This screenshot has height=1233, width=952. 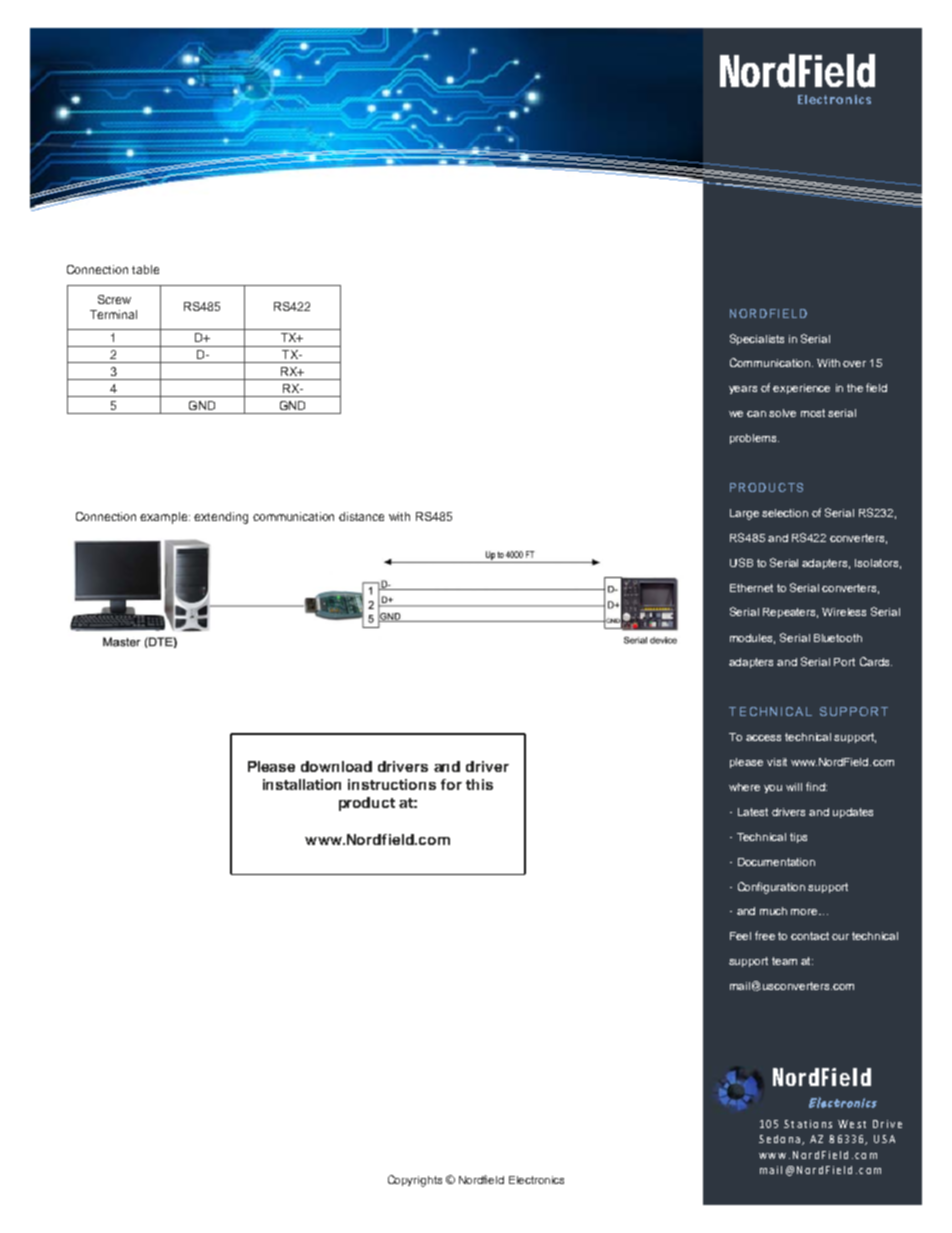 I want to click on extending, so click(x=221, y=518).
